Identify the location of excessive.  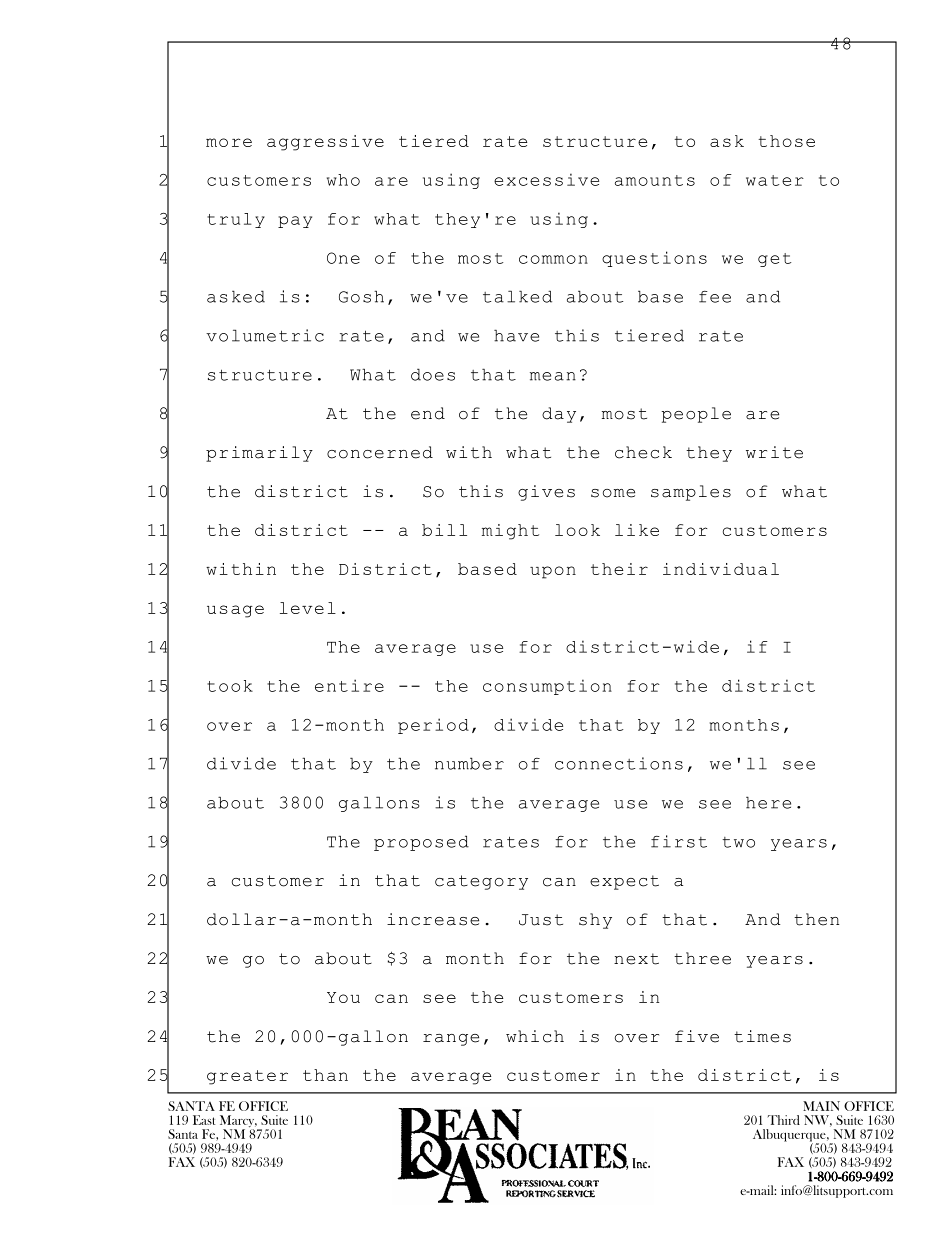
(546, 179).
